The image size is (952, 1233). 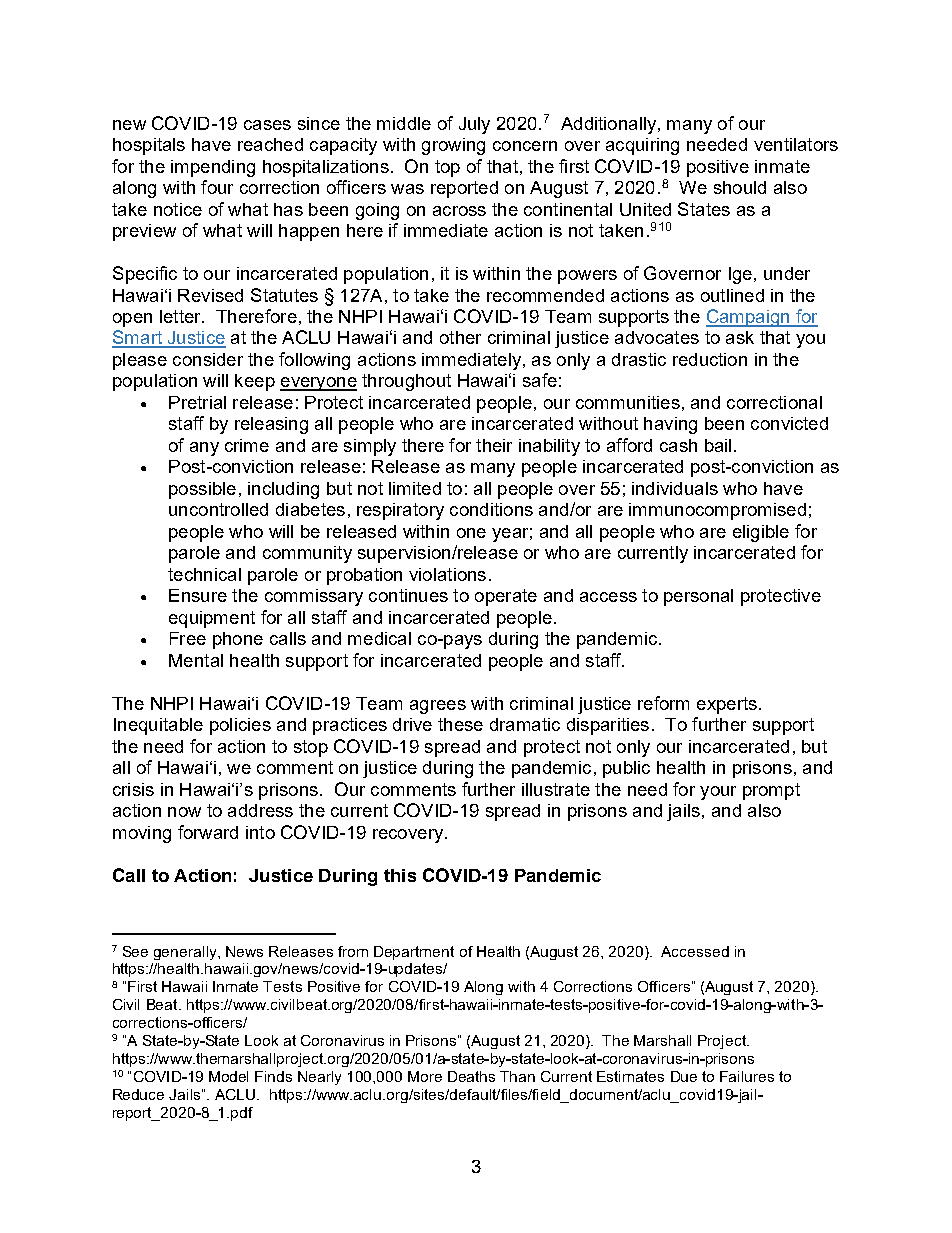 What do you see at coordinates (228, 1076) in the screenshot?
I see `Model` at bounding box center [228, 1076].
